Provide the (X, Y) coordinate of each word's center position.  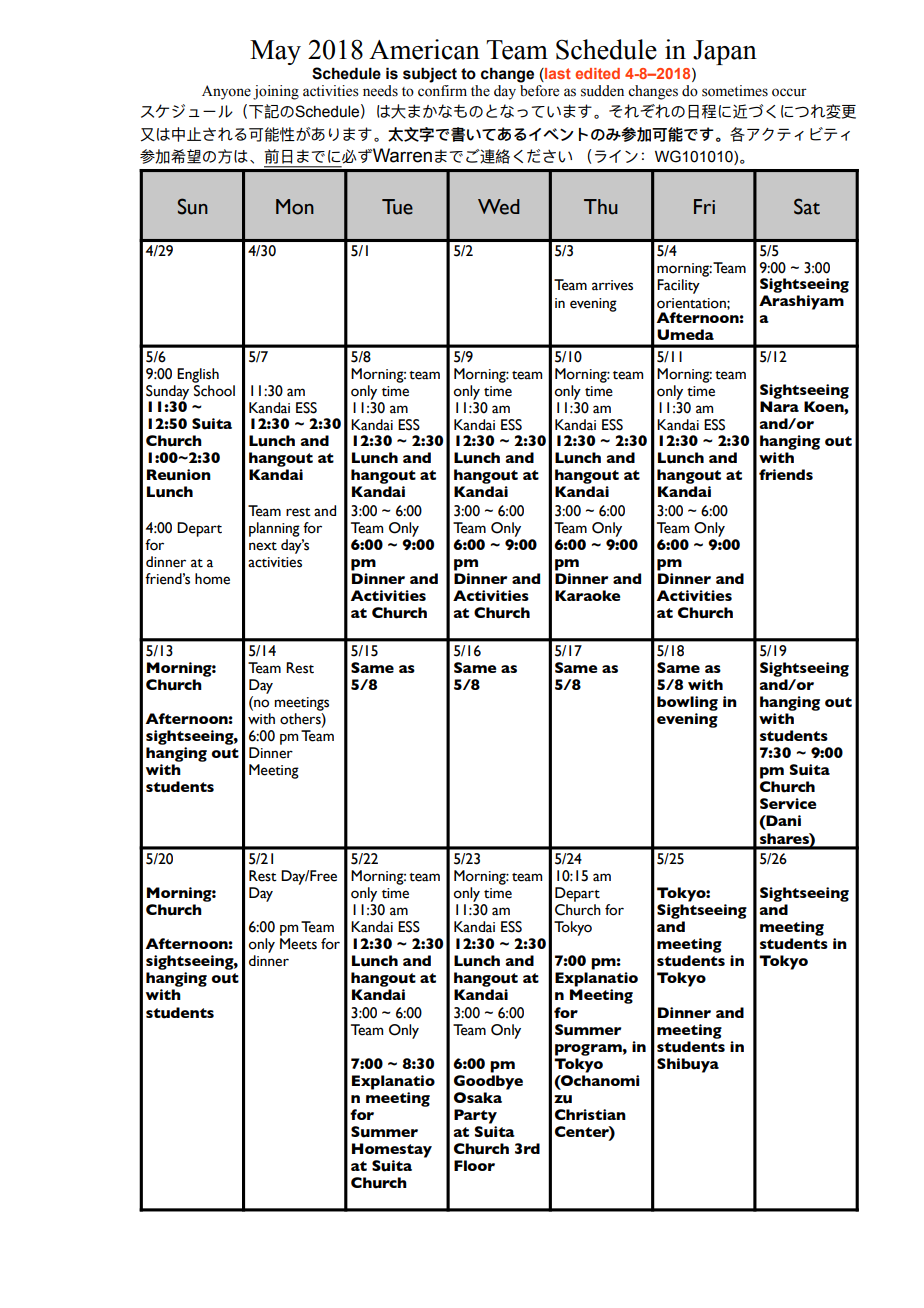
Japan (725, 52)
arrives (612, 285)
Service (788, 803)
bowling (687, 703)
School (214, 391)
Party (475, 1116)
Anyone (226, 92)
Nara (779, 406)
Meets (298, 944)
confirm (442, 91)
